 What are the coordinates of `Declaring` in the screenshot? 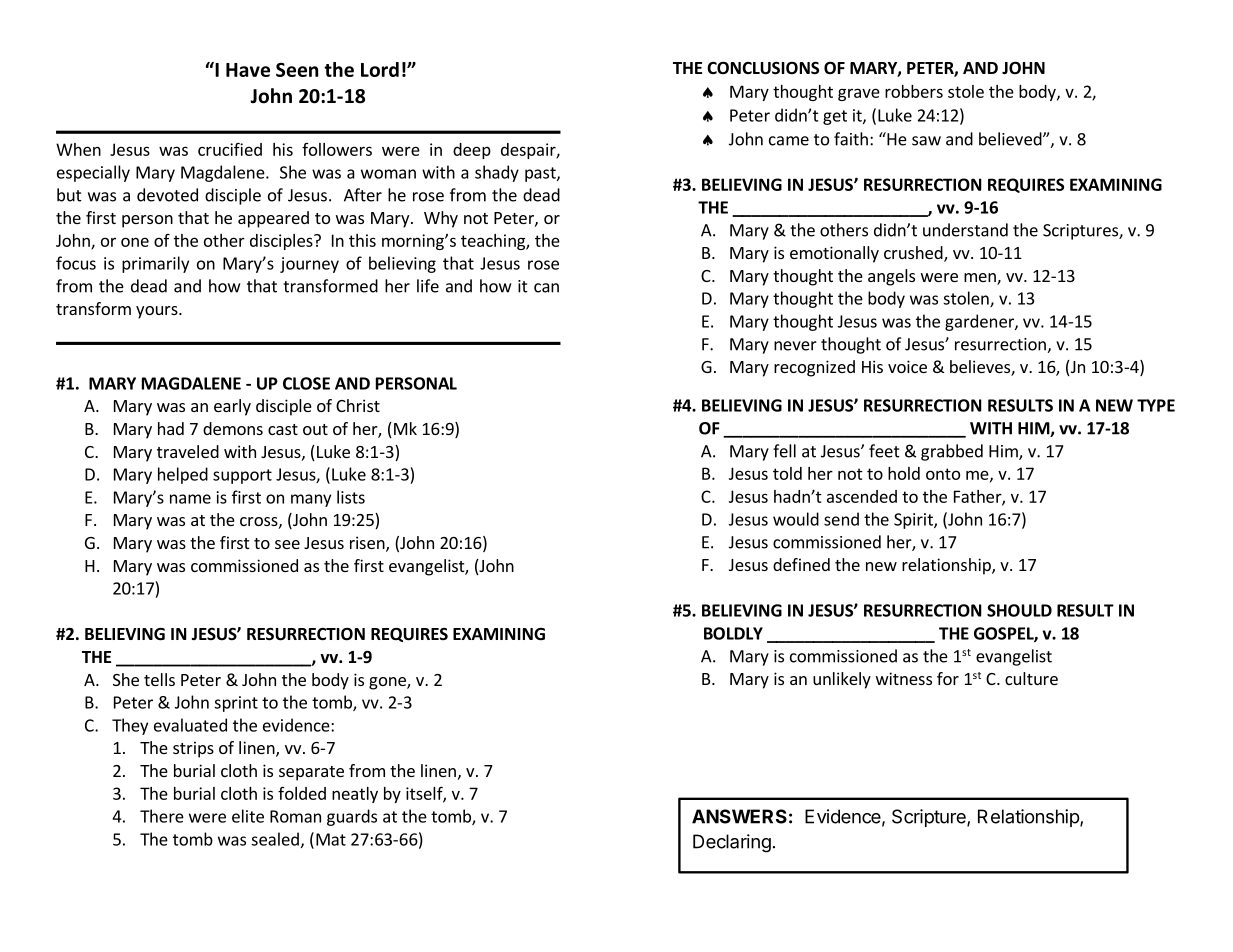 It's located at (732, 843).
